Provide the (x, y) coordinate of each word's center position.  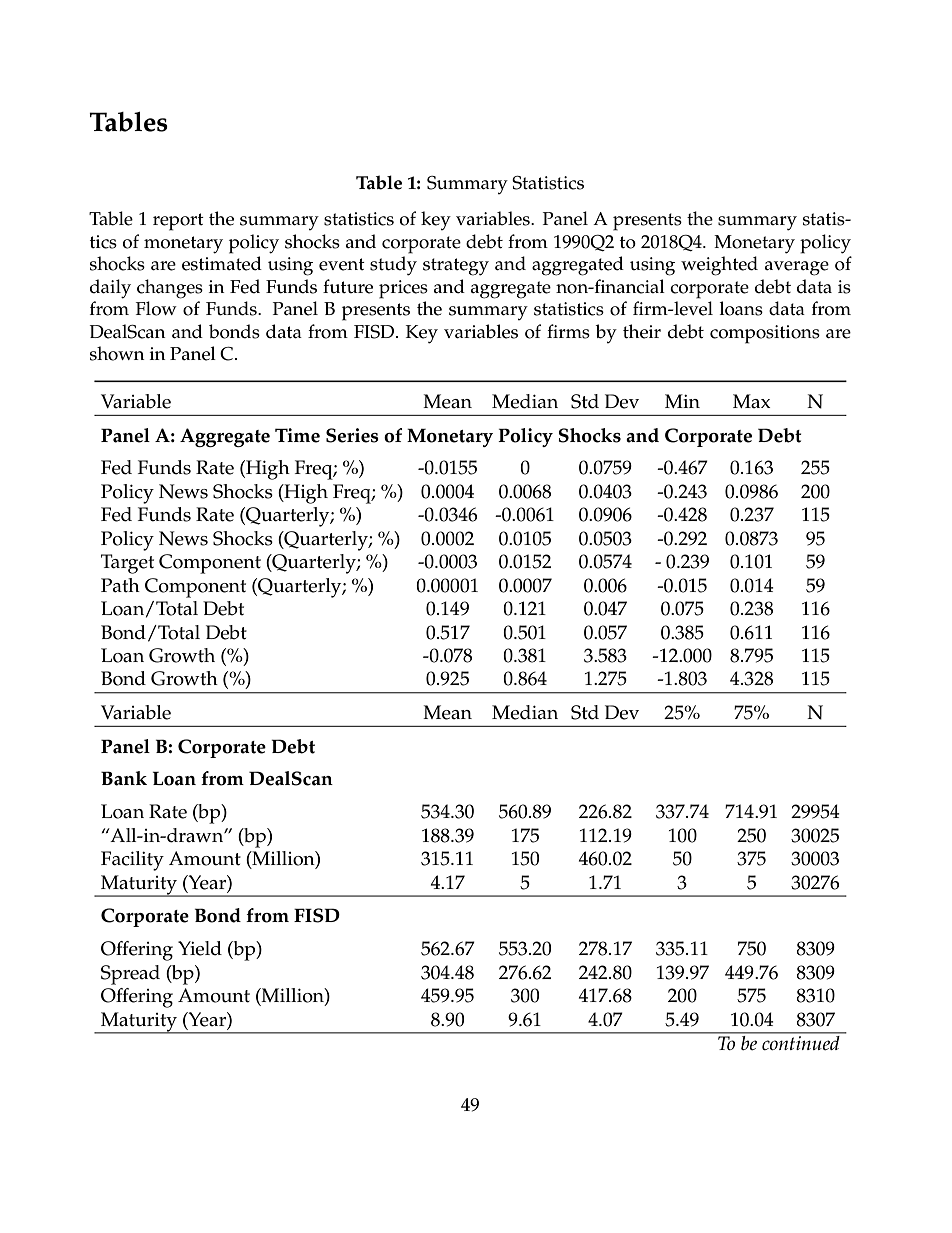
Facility (132, 861)
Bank (124, 778)
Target (127, 564)
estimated (222, 263)
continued (801, 1041)
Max (752, 401)
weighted (719, 266)
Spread (130, 975)
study (393, 266)
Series (352, 435)
